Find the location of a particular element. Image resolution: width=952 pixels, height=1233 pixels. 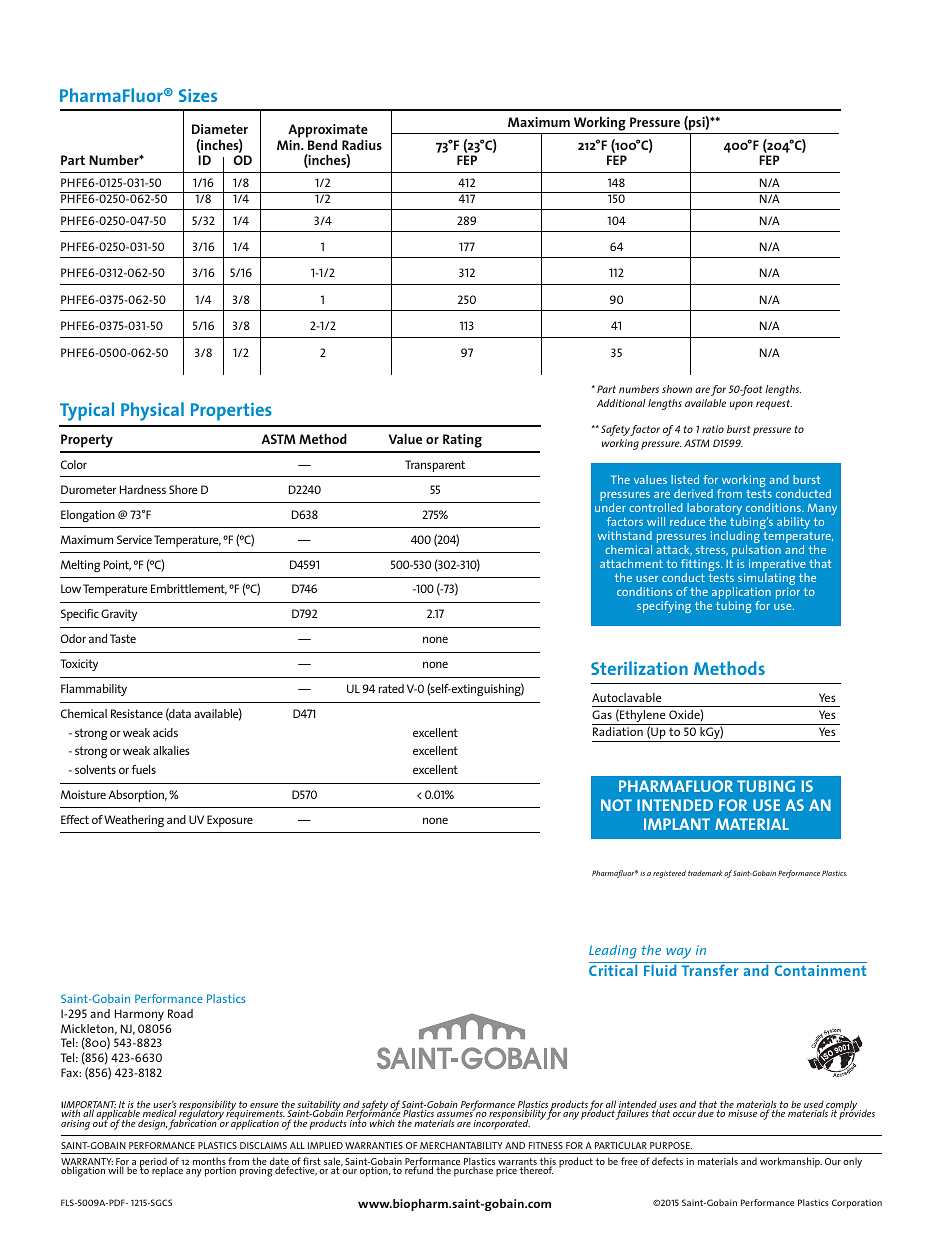

Radius is located at coordinates (362, 144).
